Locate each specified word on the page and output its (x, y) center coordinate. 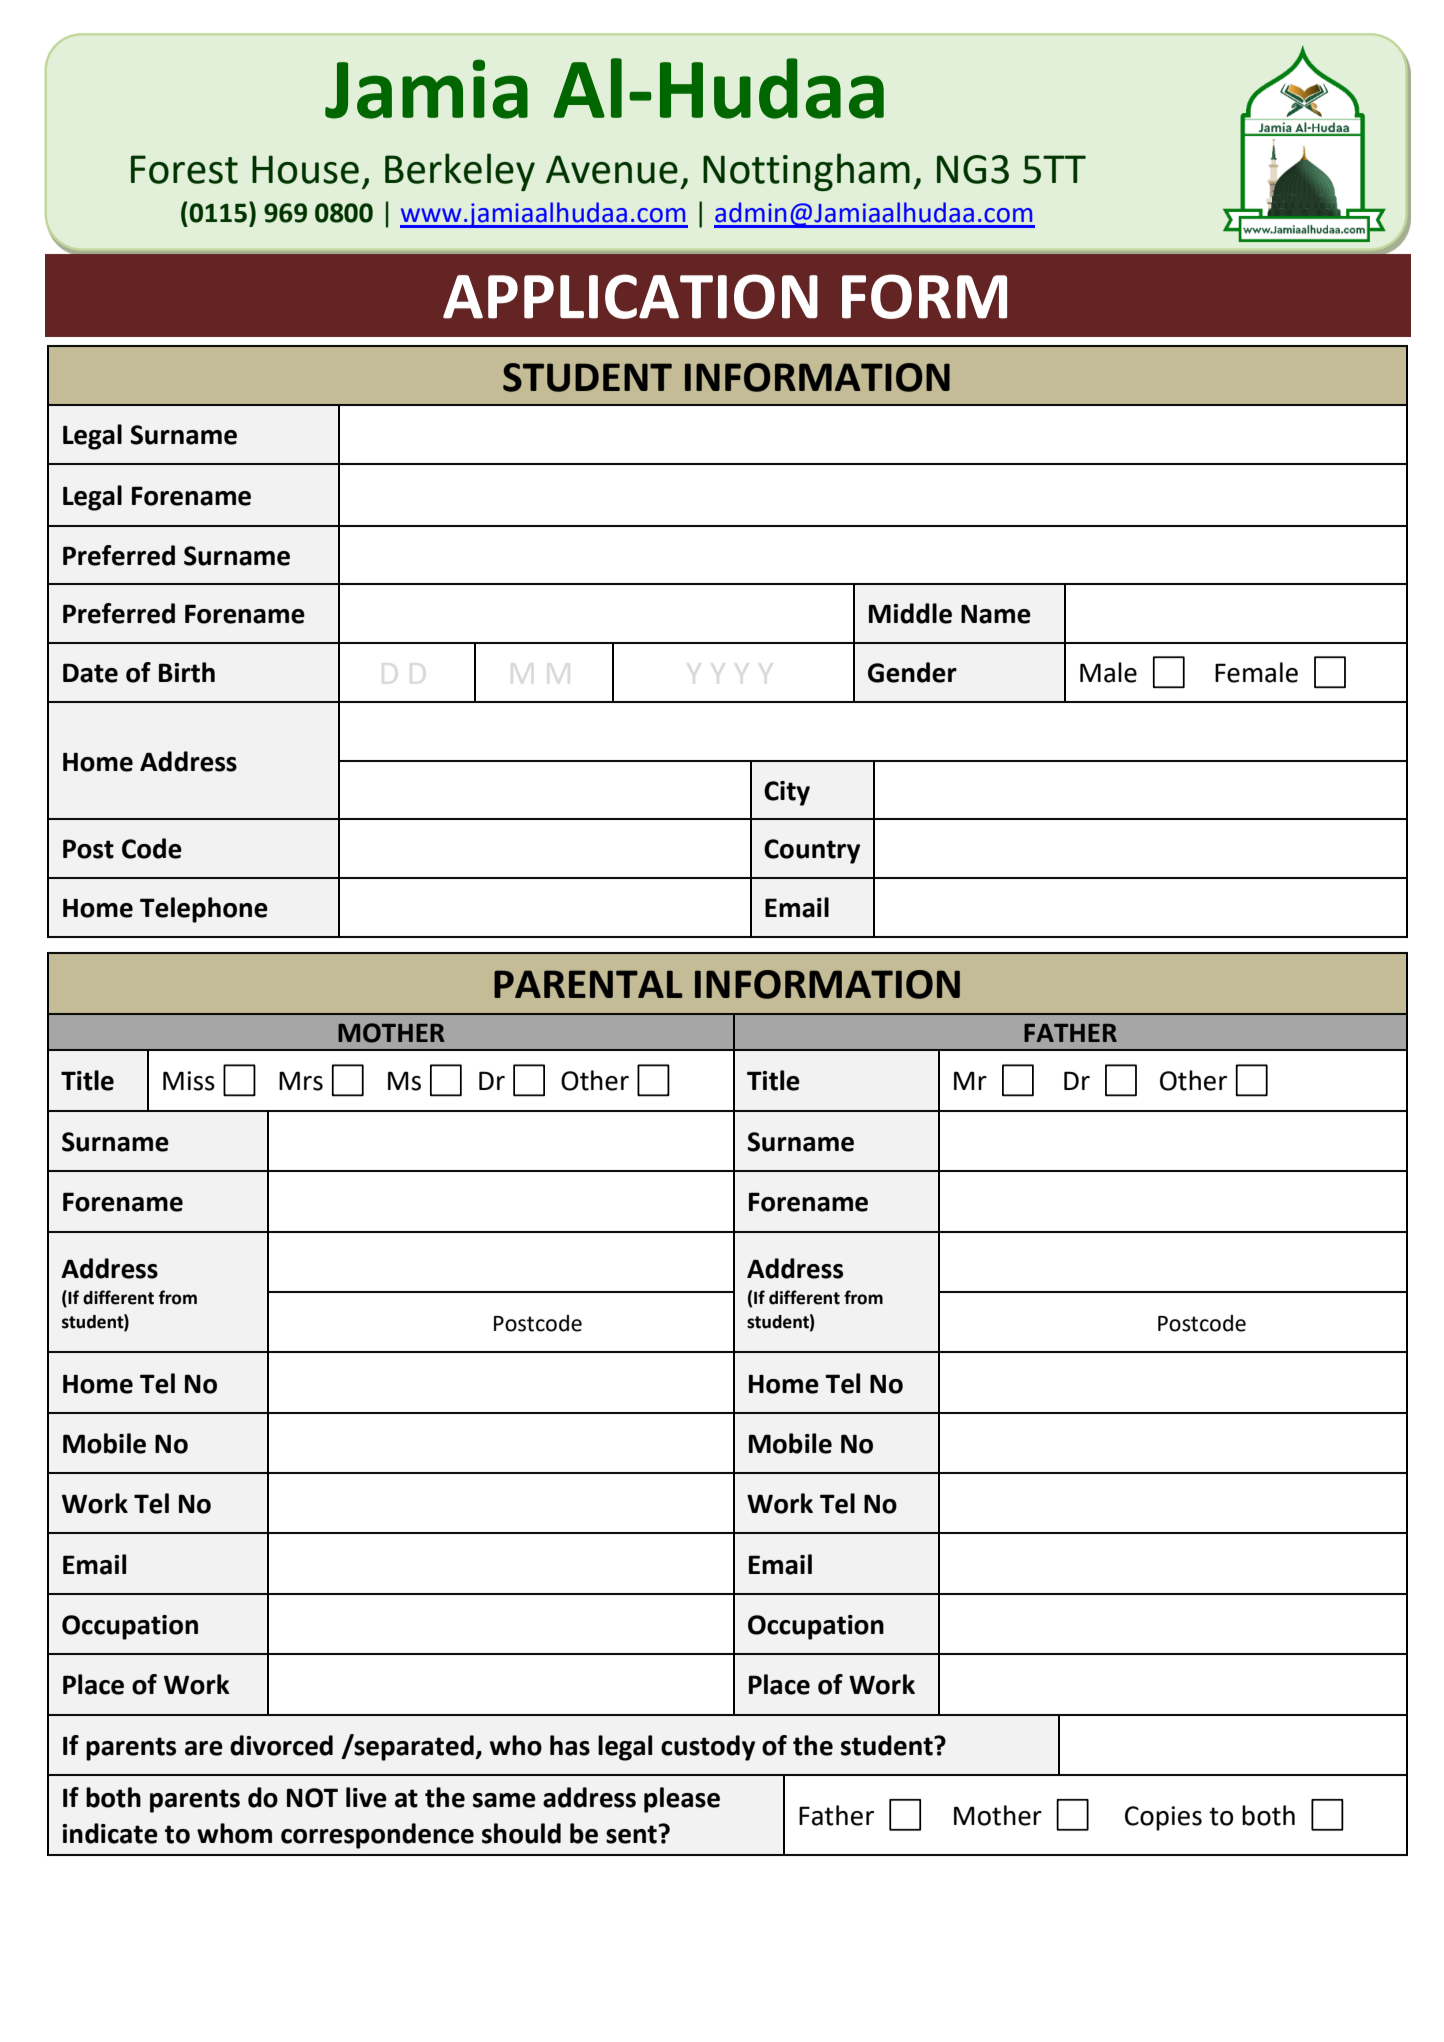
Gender (912, 672)
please (682, 1800)
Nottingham (806, 172)
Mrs (301, 1081)
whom (234, 1833)
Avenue (612, 169)
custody (708, 1748)
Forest (184, 169)
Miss (189, 1081)
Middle (910, 613)
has (570, 1745)
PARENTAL (588, 984)
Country (812, 851)
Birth (187, 672)
